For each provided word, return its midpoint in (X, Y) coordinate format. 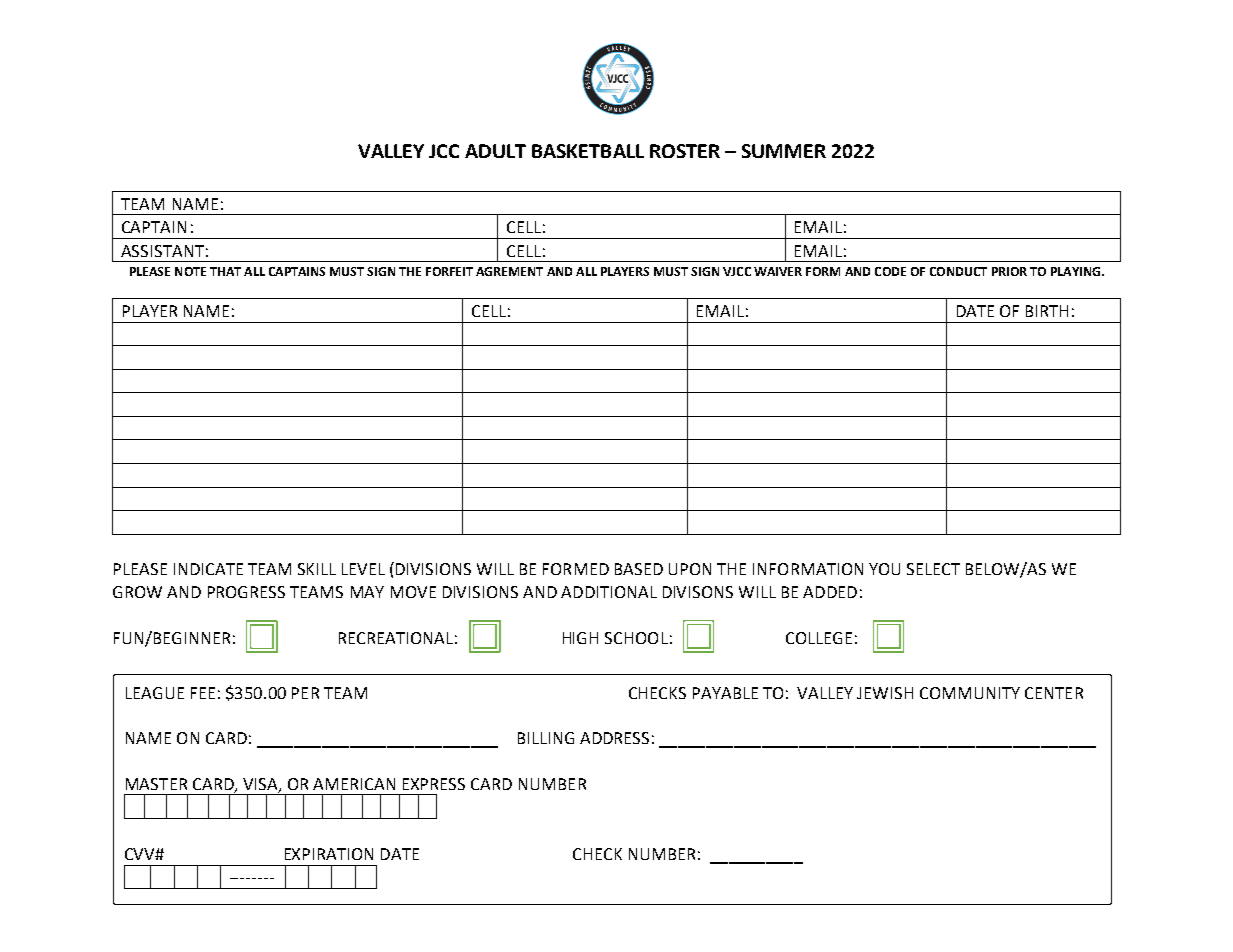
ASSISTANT (162, 251)
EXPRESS (434, 784)
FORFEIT (449, 271)
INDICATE (208, 569)
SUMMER (784, 151)
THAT (225, 271)
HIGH (580, 638)
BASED (639, 569)
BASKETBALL (588, 151)
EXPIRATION (329, 854)
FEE (203, 693)
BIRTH (1047, 311)
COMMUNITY (970, 693)
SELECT (933, 569)
